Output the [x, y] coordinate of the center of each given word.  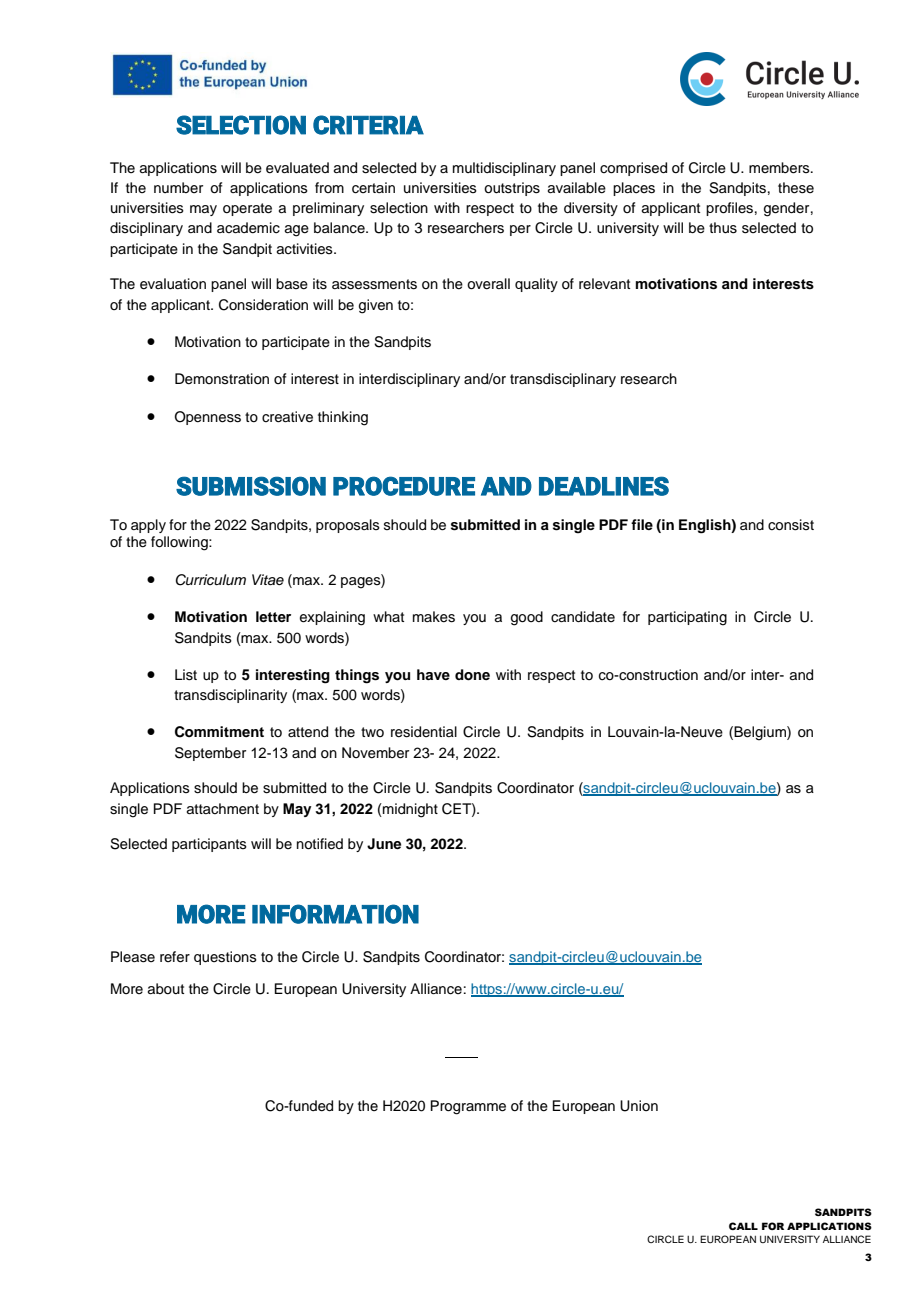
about [166, 988]
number [178, 187]
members [780, 168]
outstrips [512, 189]
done [472, 675]
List [186, 675]
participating [687, 618]
